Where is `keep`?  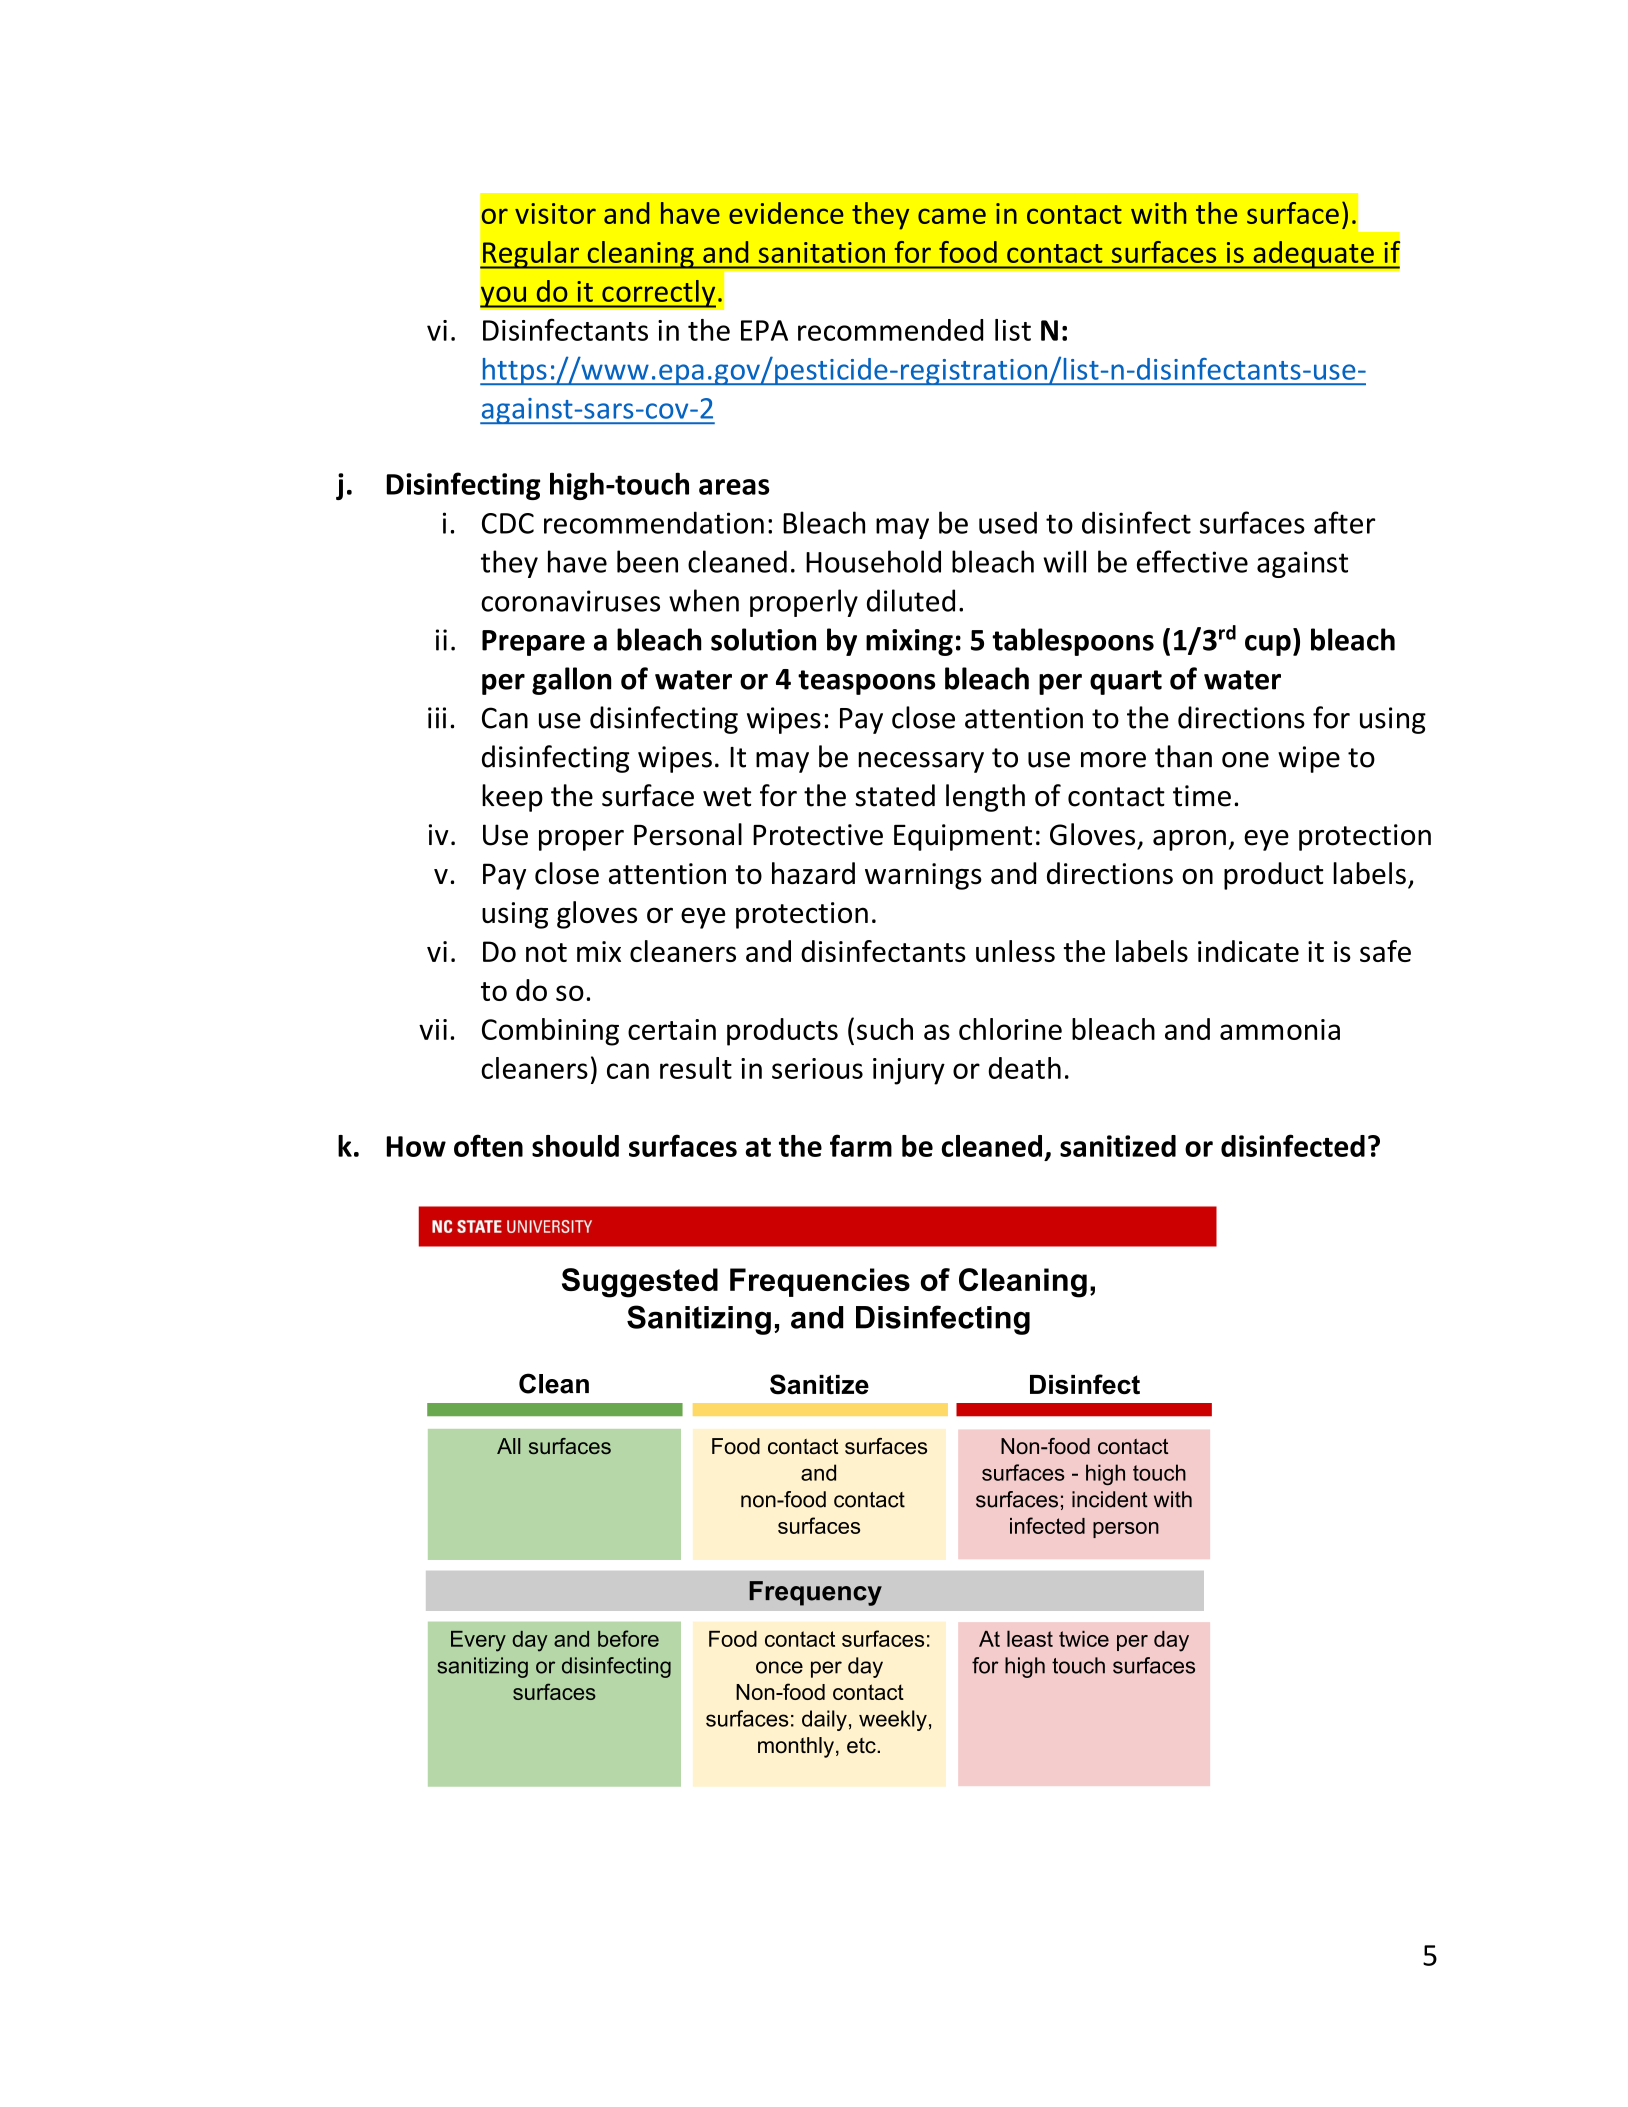
keep is located at coordinates (512, 798).
